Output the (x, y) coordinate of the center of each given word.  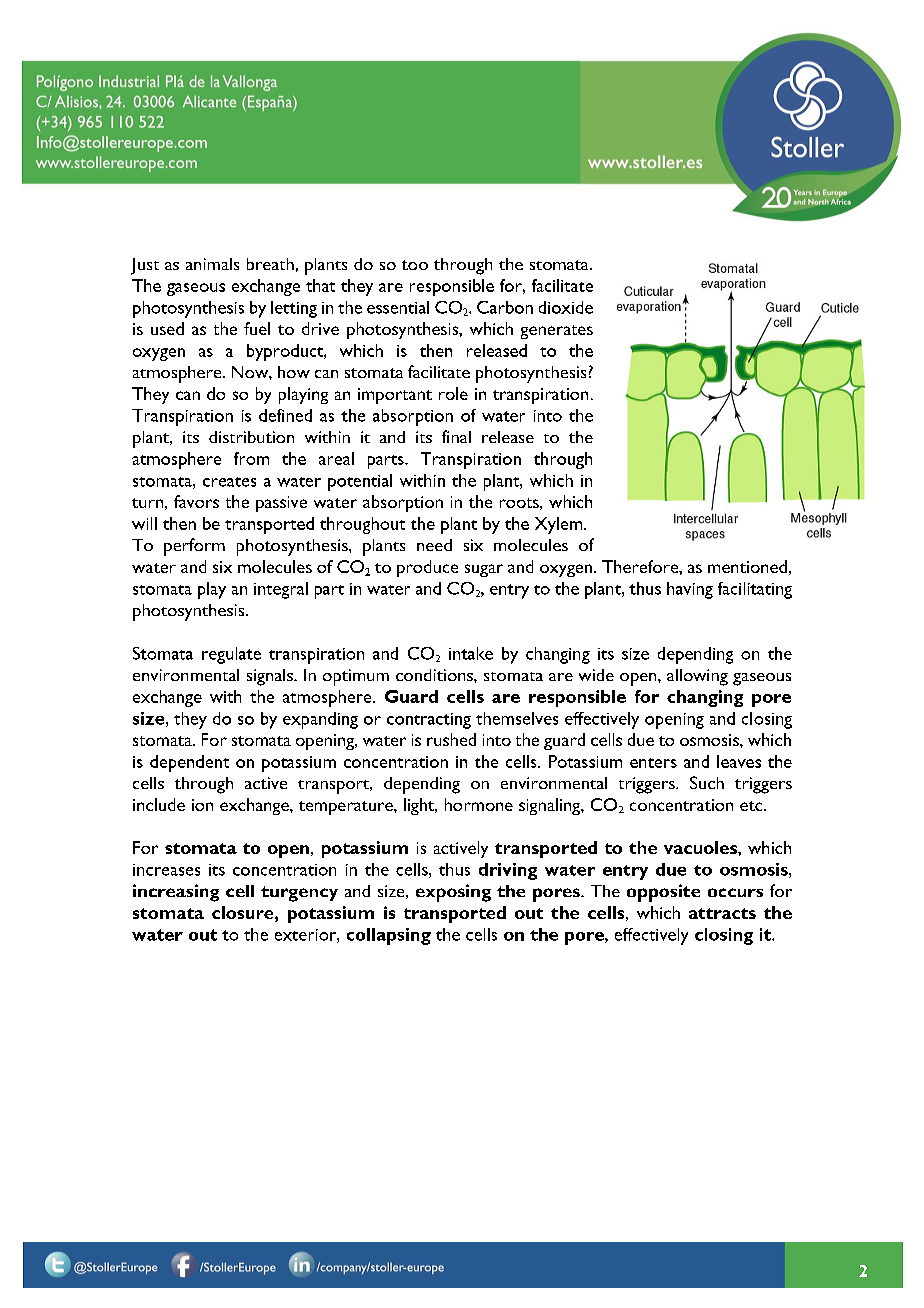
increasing (176, 893)
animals (212, 264)
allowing (697, 677)
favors (196, 501)
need (434, 545)
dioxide (566, 307)
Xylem (560, 525)
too (415, 265)
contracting (429, 721)
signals (271, 677)
